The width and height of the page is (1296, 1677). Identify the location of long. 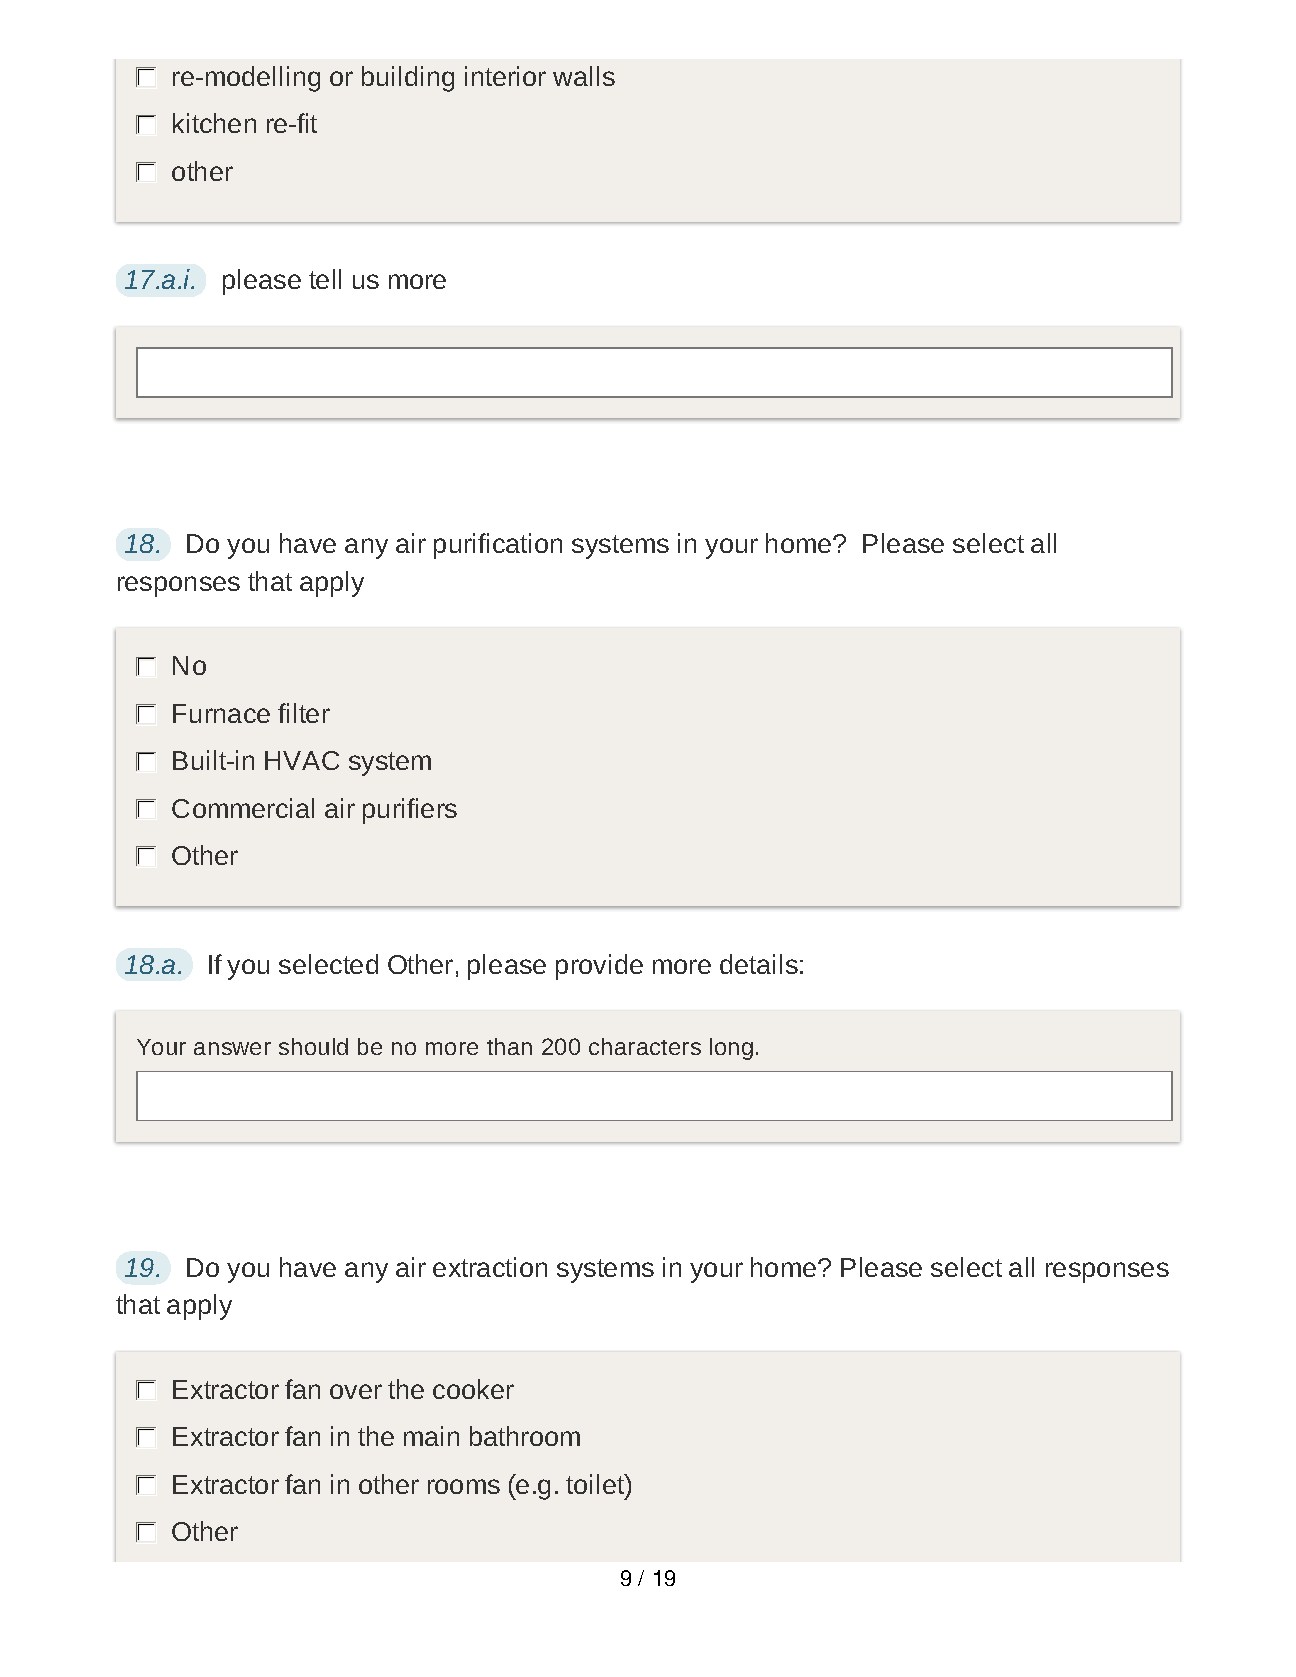
(731, 1049).
